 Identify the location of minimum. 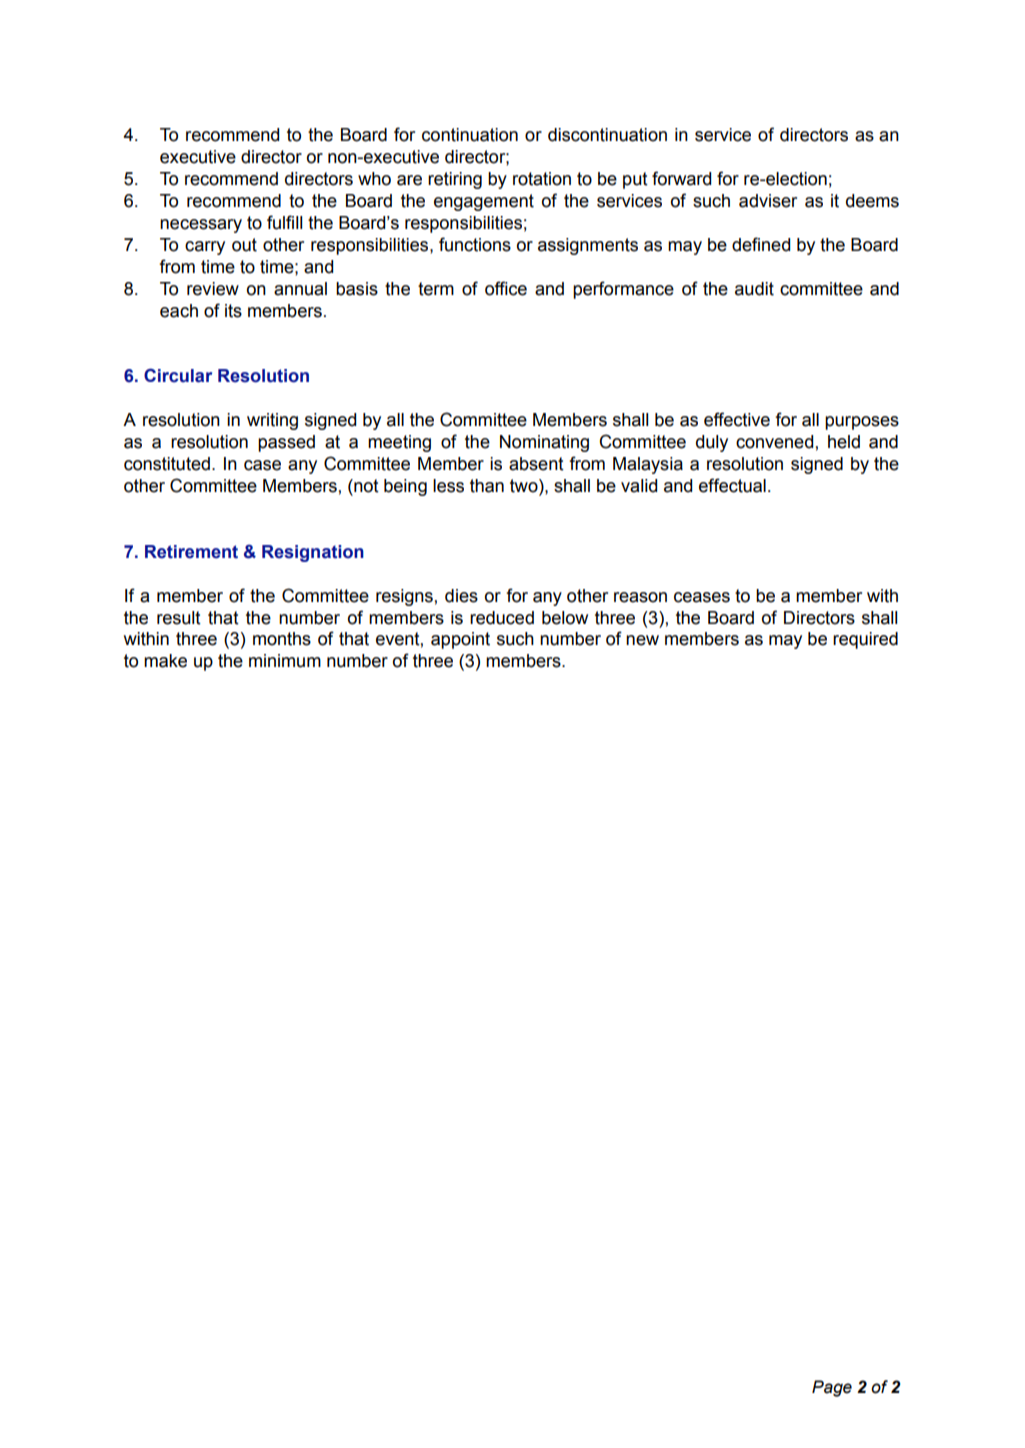
(285, 661).
